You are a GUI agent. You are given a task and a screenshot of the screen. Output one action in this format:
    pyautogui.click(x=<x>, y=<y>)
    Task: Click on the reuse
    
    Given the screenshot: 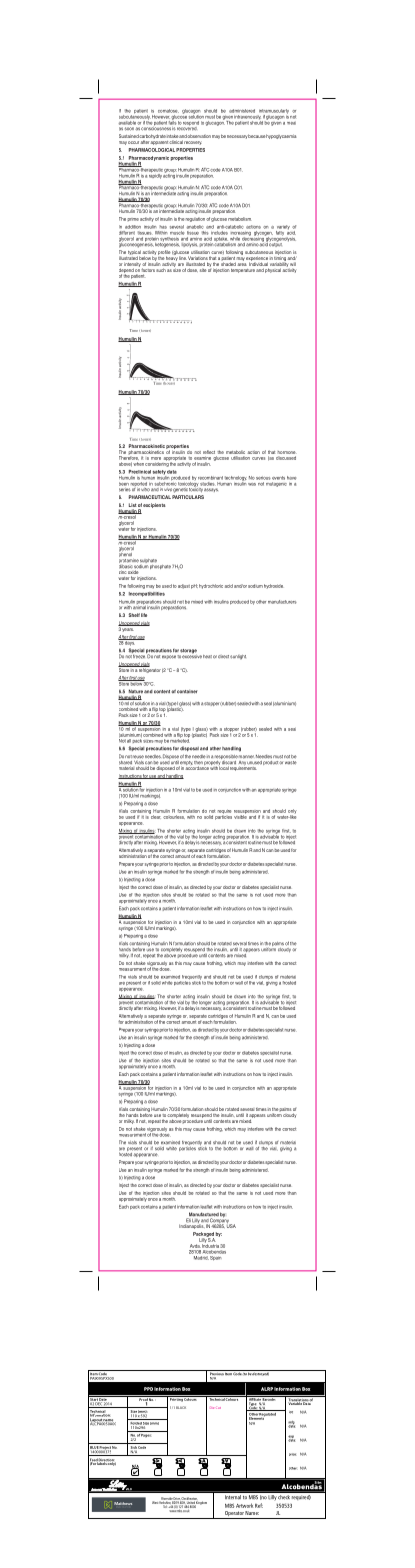 What is the action you would take?
    pyautogui.click(x=138, y=757)
